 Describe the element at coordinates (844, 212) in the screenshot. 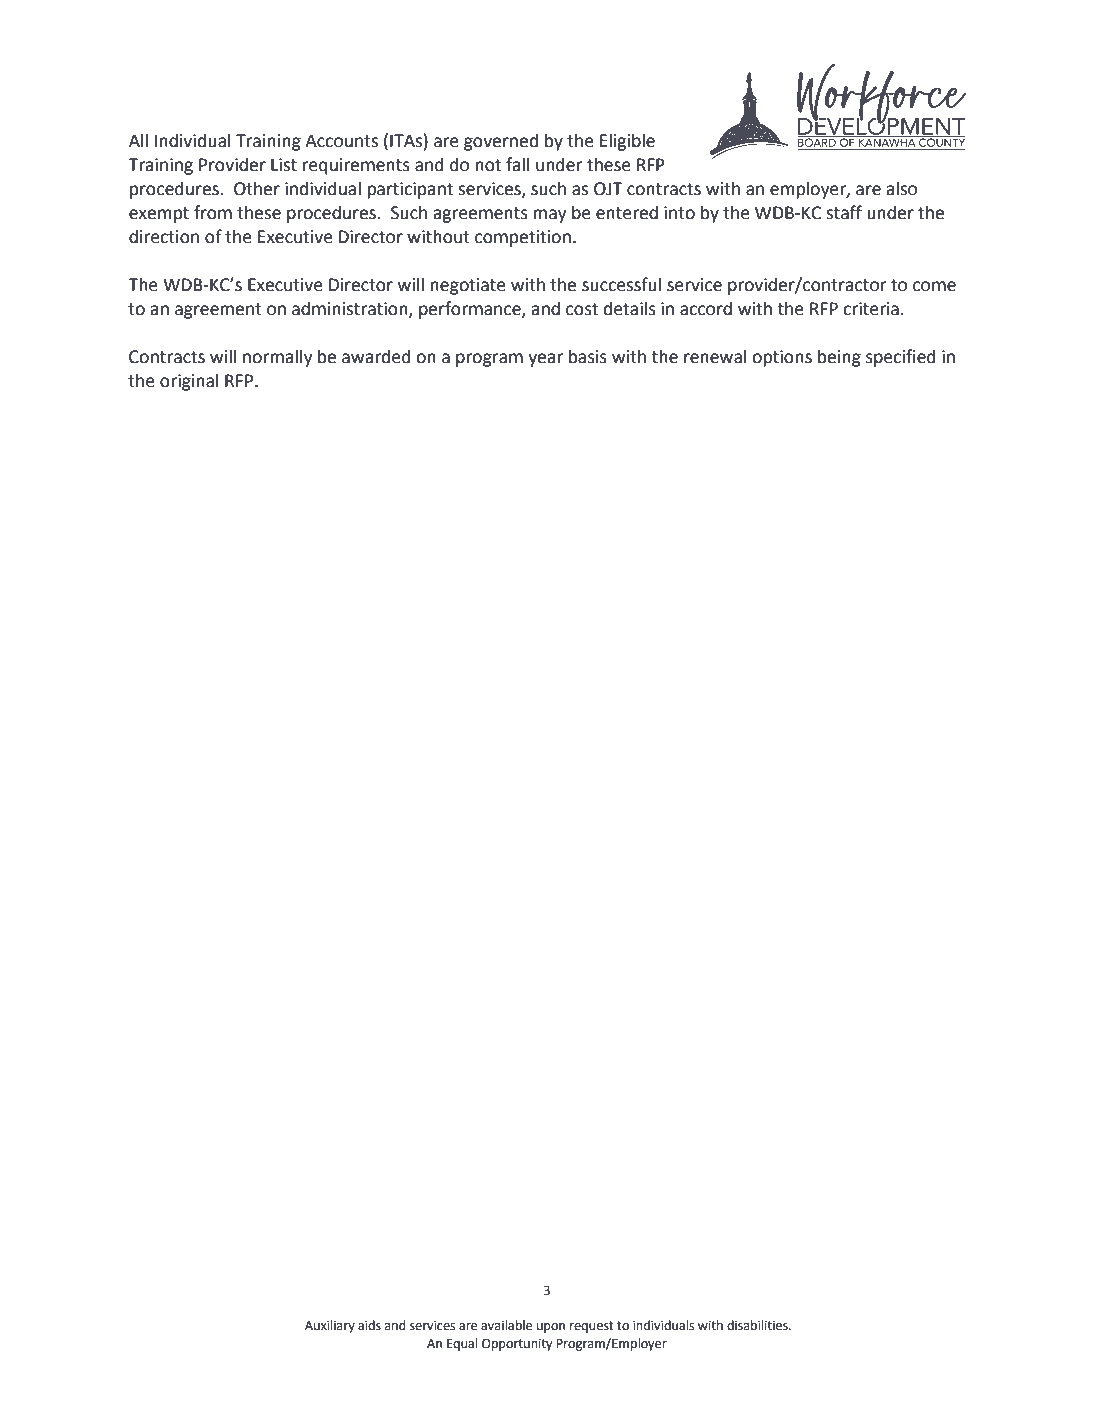

I see `staff` at that location.
